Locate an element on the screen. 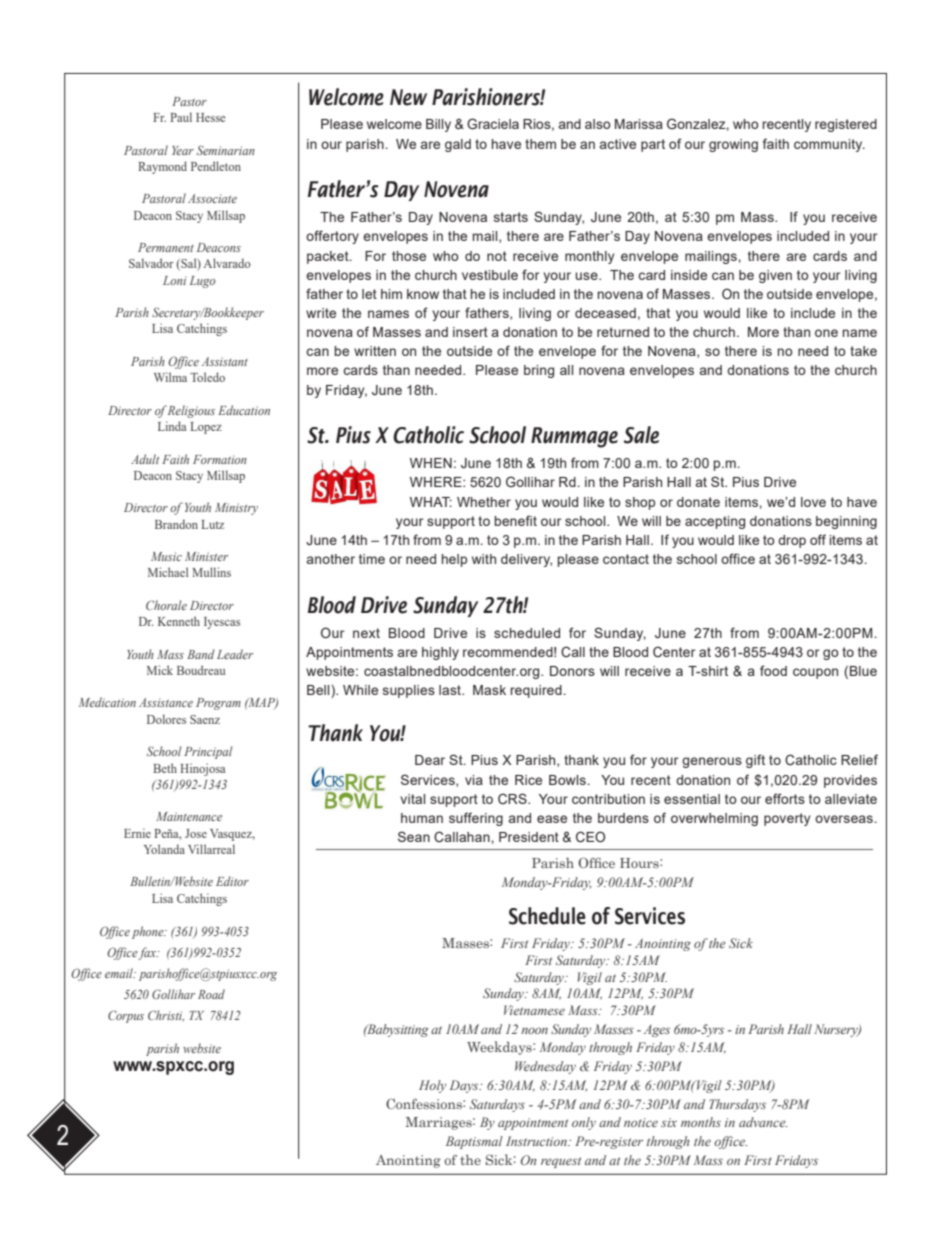  Baptismal is located at coordinates (474, 1142).
